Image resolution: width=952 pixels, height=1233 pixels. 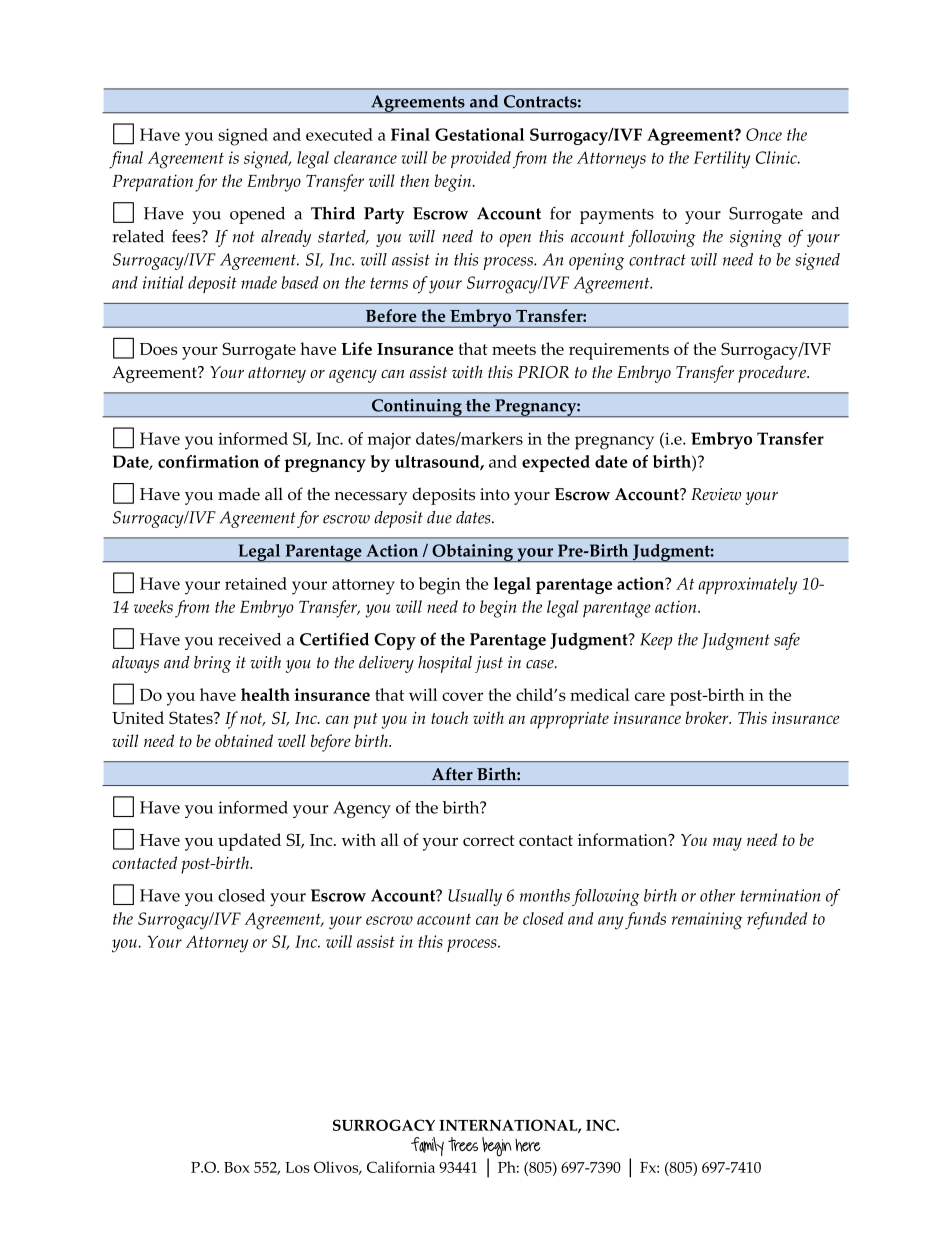 What do you see at coordinates (481, 159) in the screenshot?
I see `provided` at bounding box center [481, 159].
